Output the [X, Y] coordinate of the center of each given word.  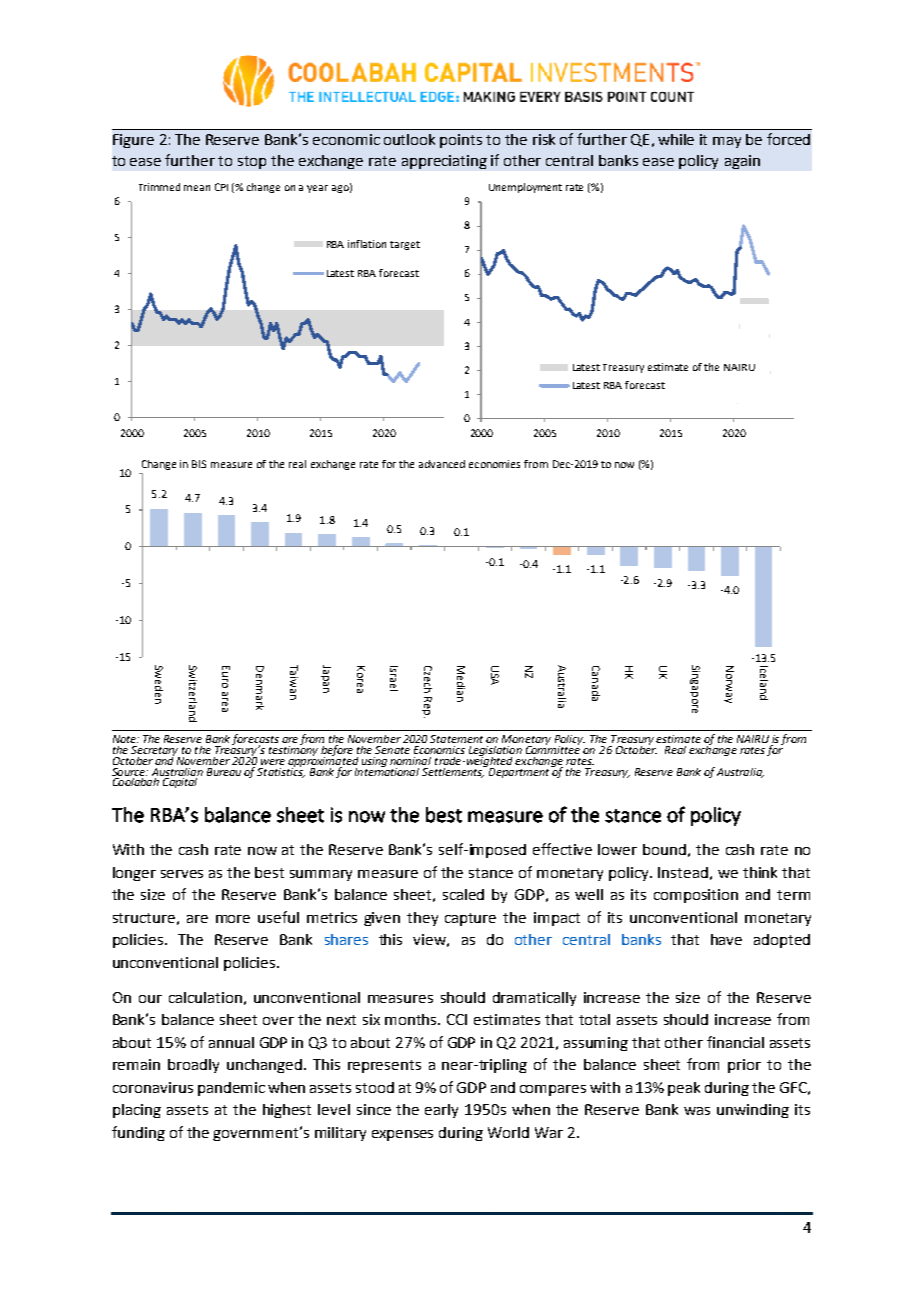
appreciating [444, 162]
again [742, 162]
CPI [221, 187]
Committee [553, 748]
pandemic [231, 1089]
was [697, 1111]
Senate [392, 750]
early [441, 1111]
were [273, 762]
